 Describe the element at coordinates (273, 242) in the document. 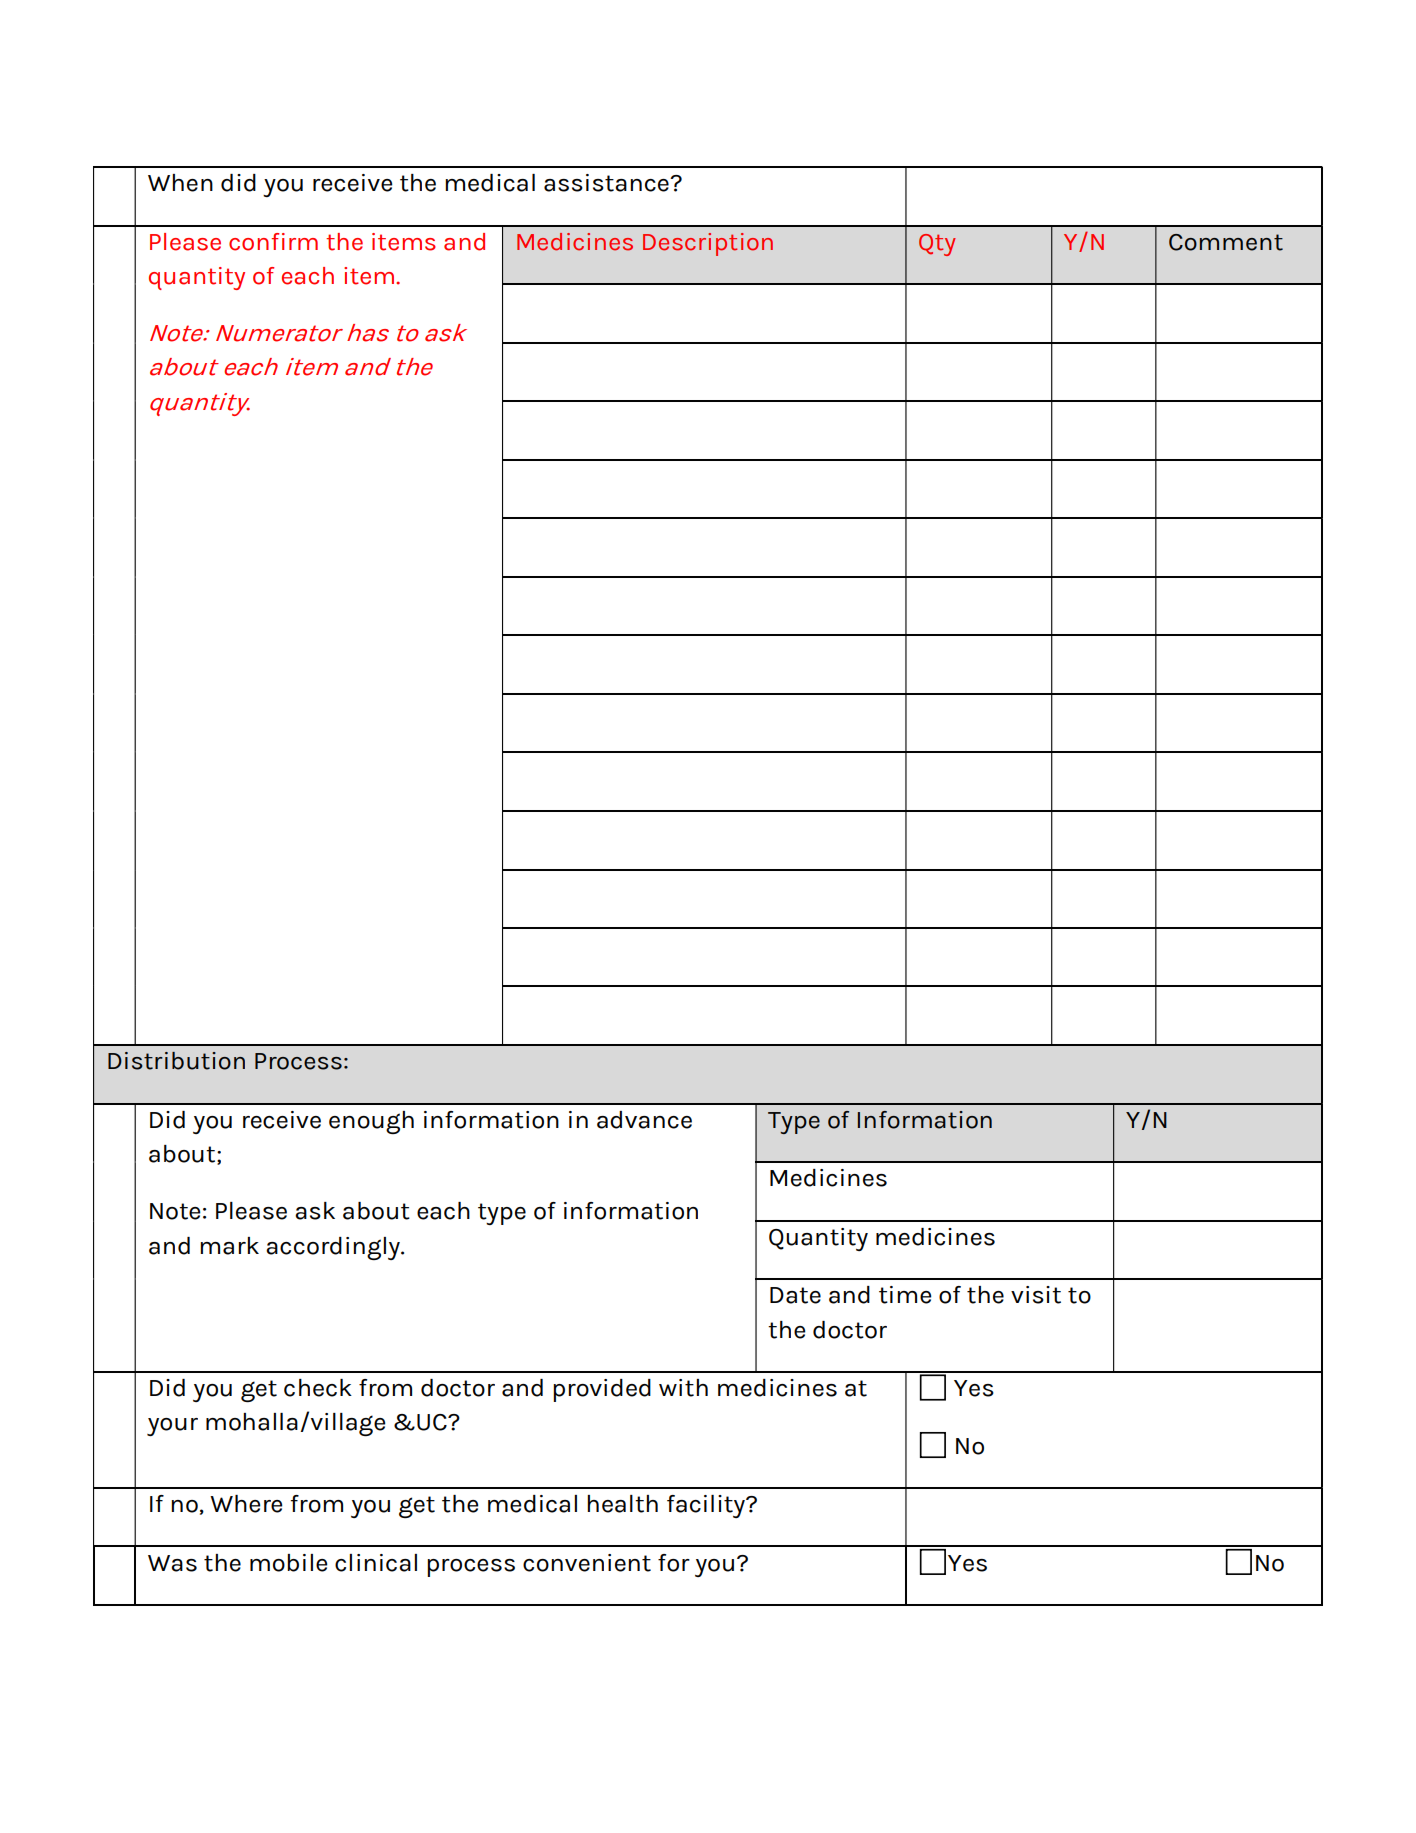

I see `confirm` at that location.
